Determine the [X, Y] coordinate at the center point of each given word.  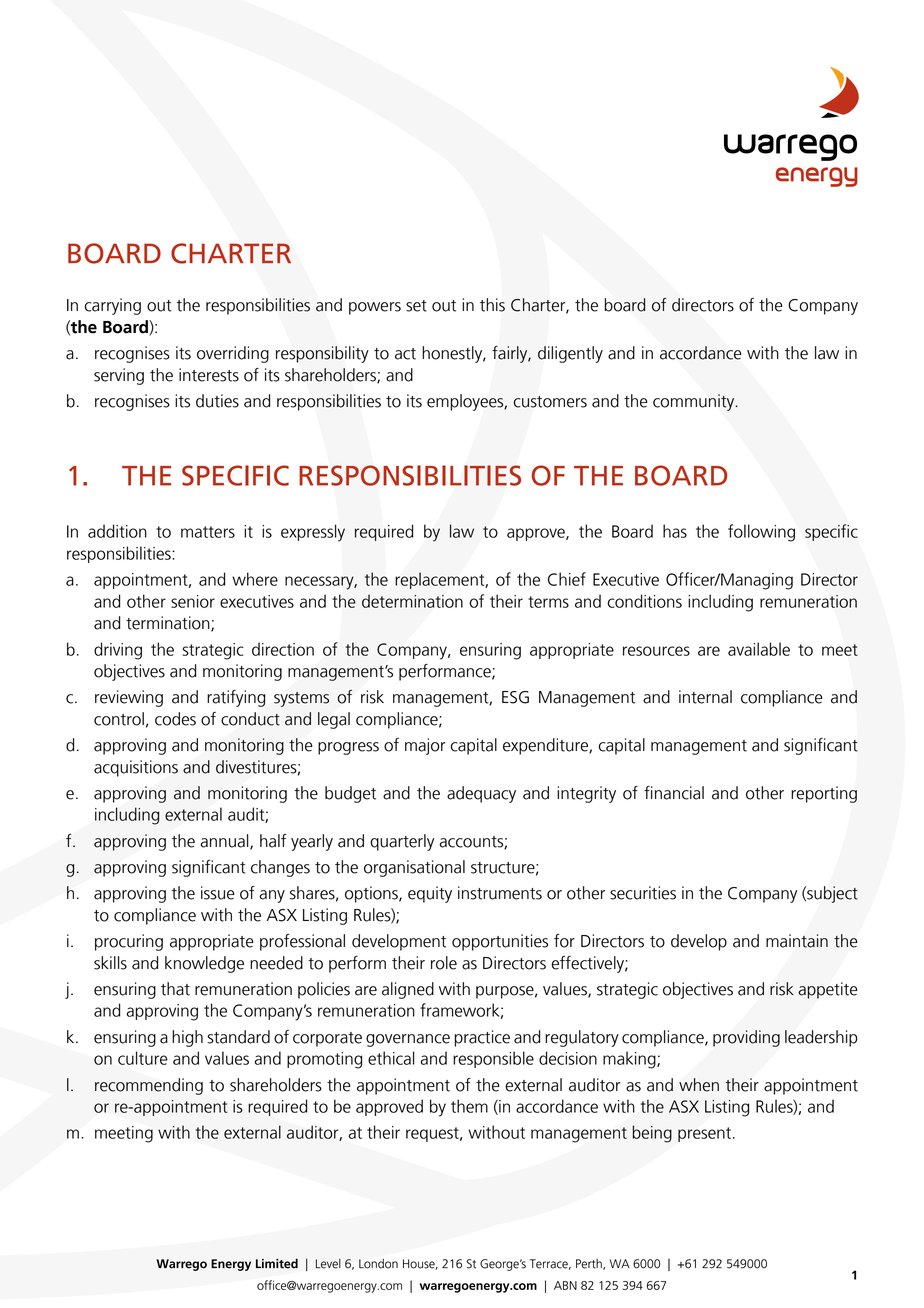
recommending [149, 1086]
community [695, 402]
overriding [233, 354]
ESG [515, 697]
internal [705, 697]
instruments [500, 893]
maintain [797, 941]
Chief [567, 579]
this [492, 305]
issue [218, 893]
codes [175, 719]
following [761, 533]
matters [208, 532]
